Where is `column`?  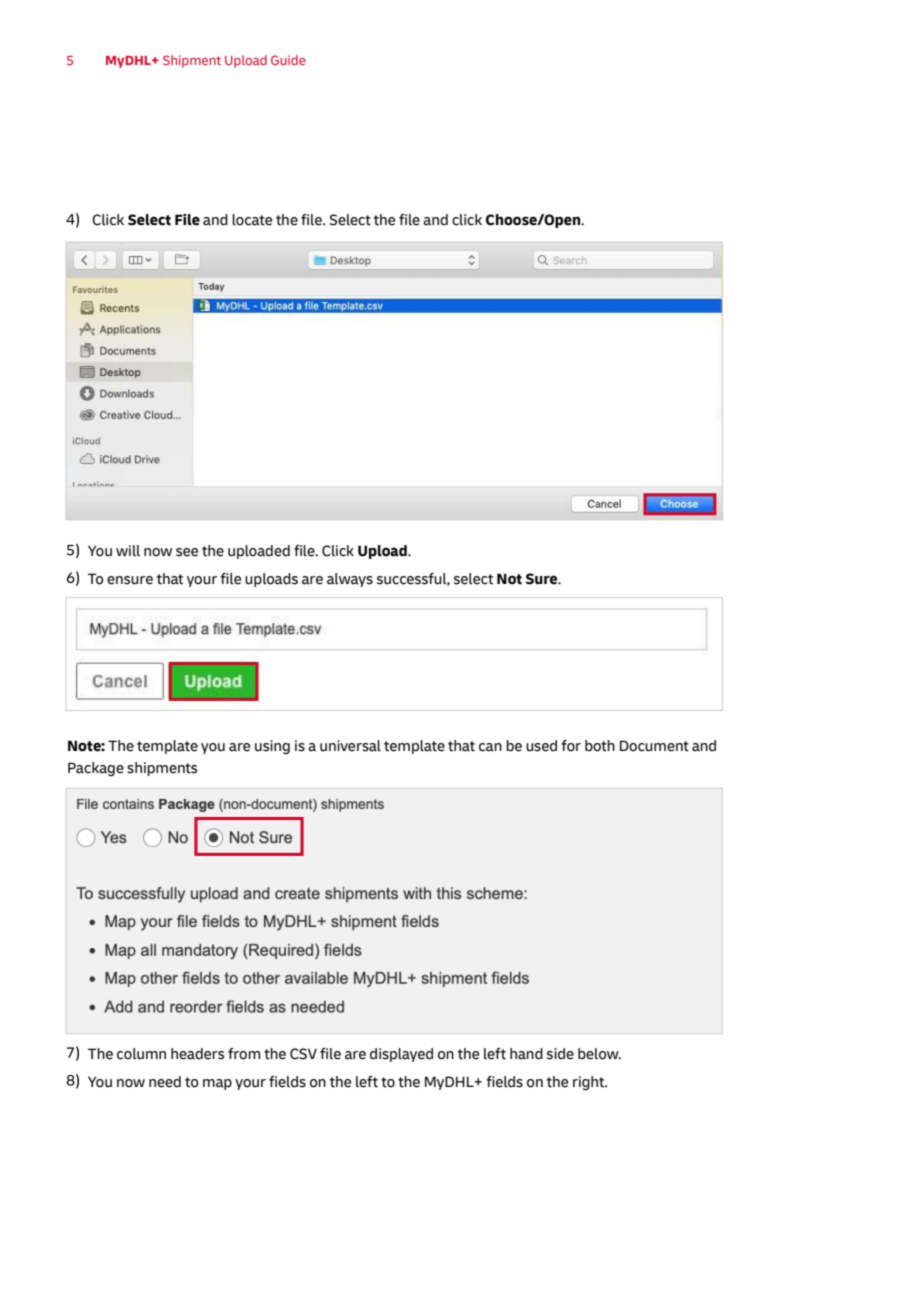
column is located at coordinates (141, 1054).
